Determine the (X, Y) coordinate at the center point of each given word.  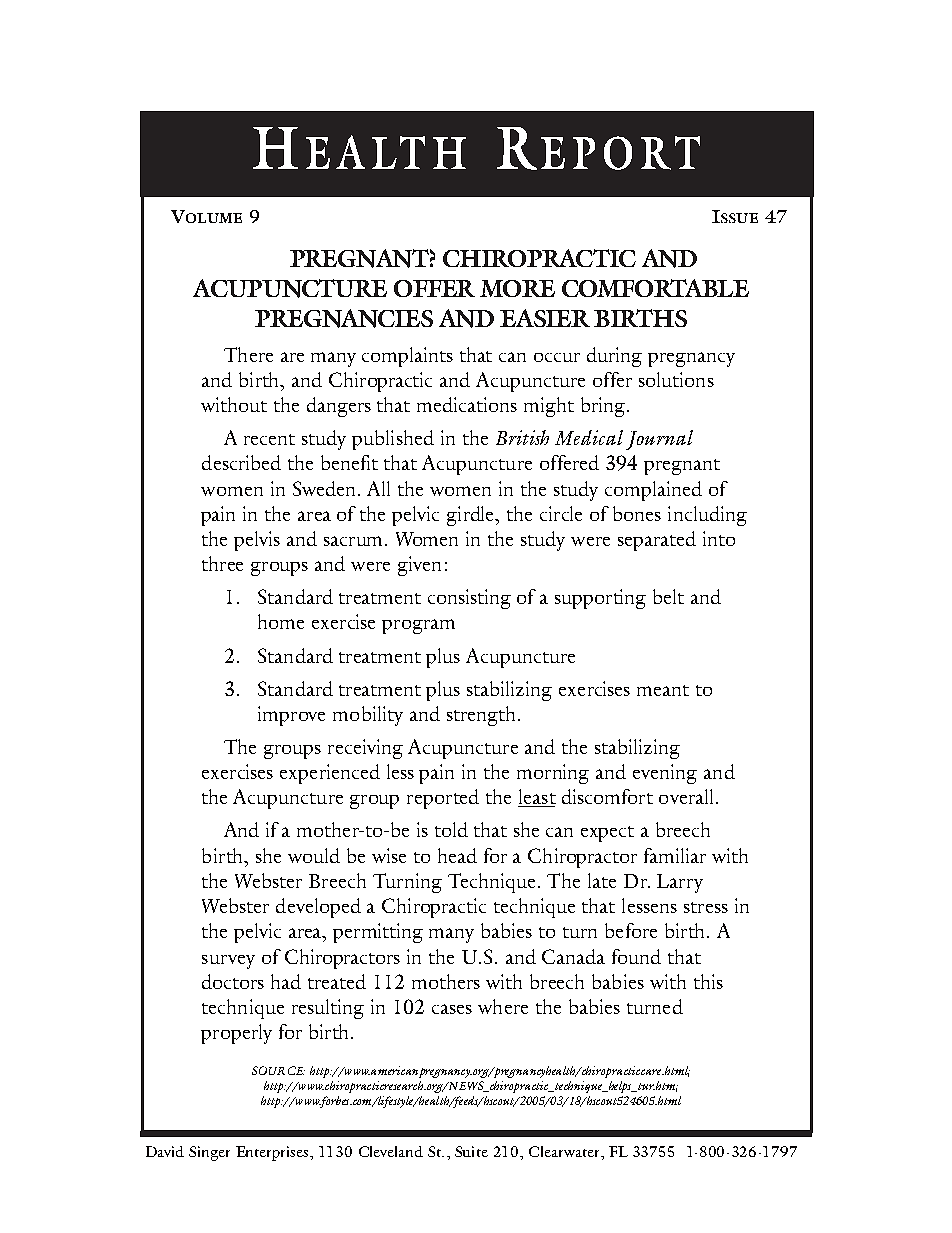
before (631, 930)
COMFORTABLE (655, 288)
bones (637, 513)
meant (663, 690)
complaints (407, 357)
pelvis (257, 541)
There (248, 354)
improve (291, 716)
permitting (378, 933)
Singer (209, 1153)
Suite (471, 1151)
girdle (472, 516)
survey (228, 962)
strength (481, 716)
